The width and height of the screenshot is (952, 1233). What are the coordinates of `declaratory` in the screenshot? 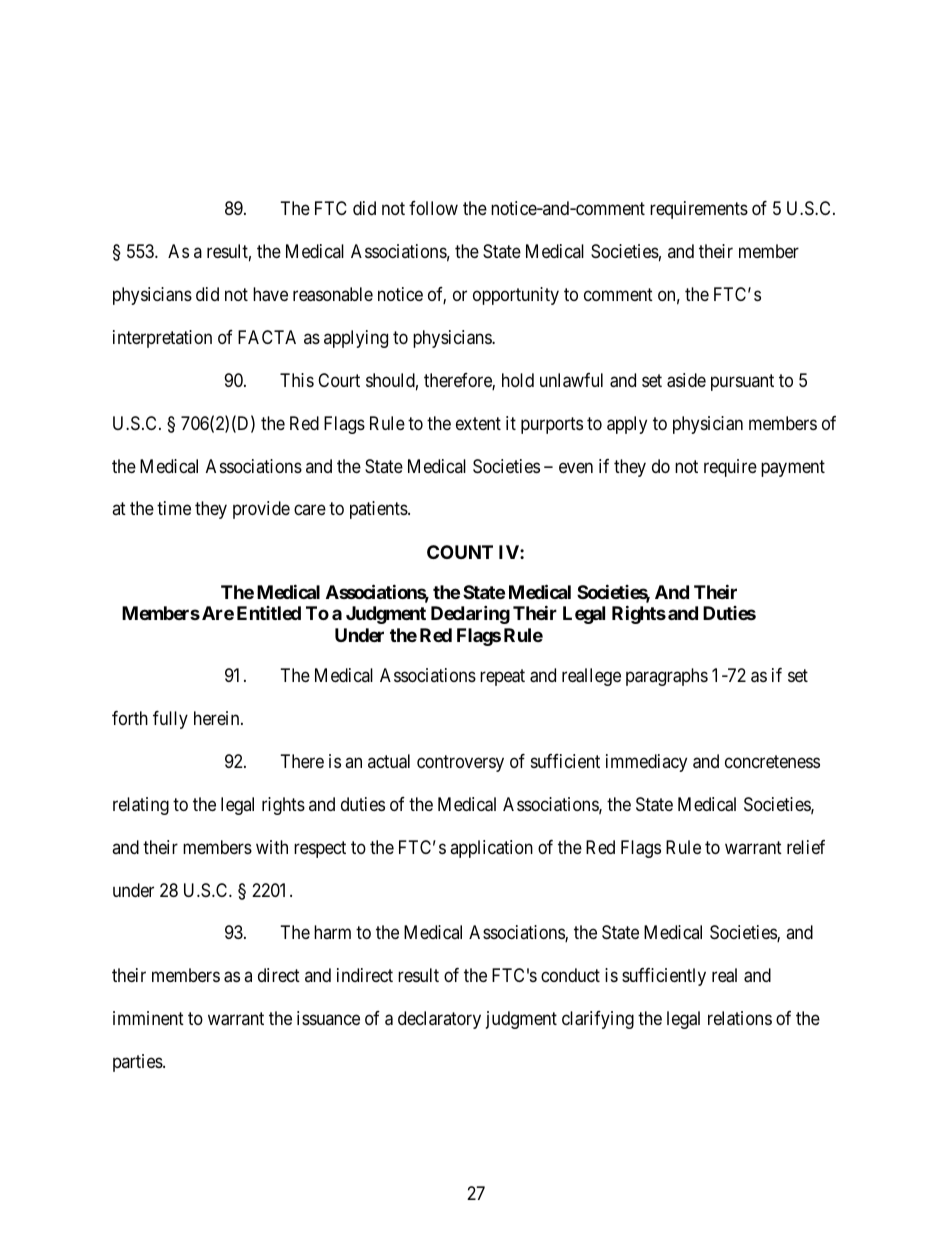 It's located at (439, 1020).
